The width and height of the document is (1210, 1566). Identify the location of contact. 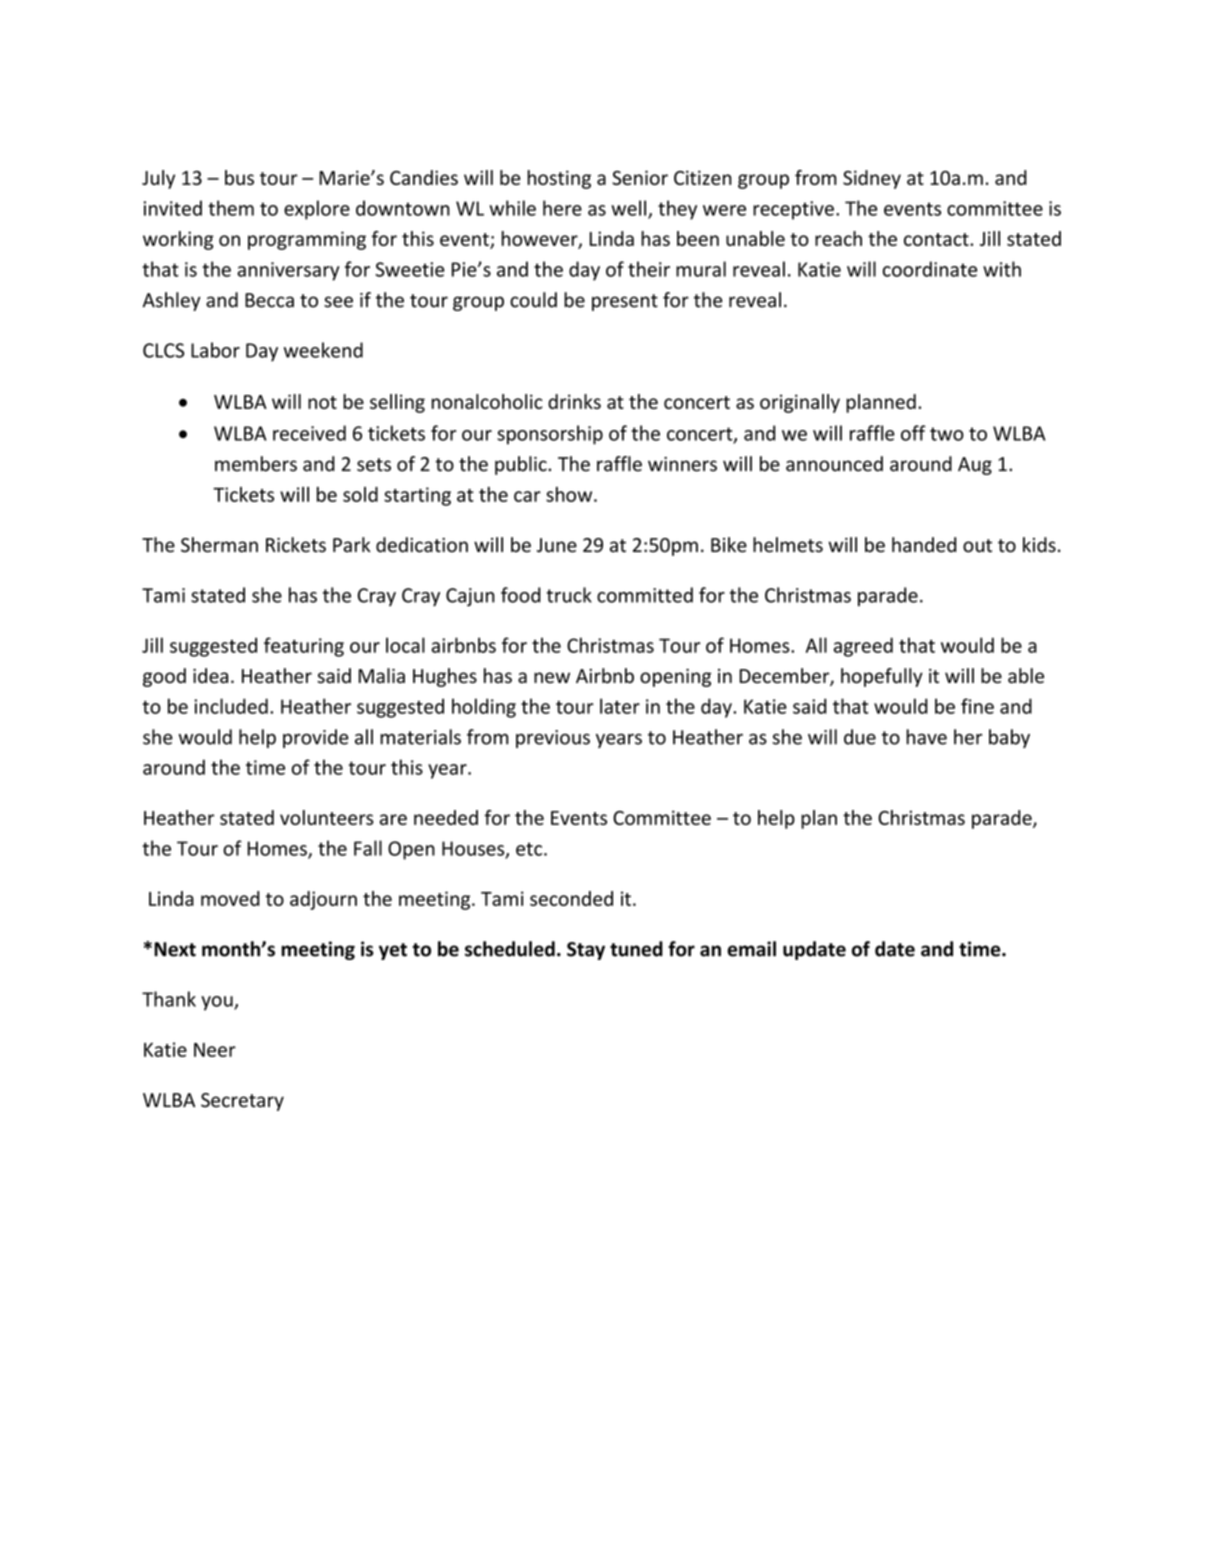
(937, 239).
